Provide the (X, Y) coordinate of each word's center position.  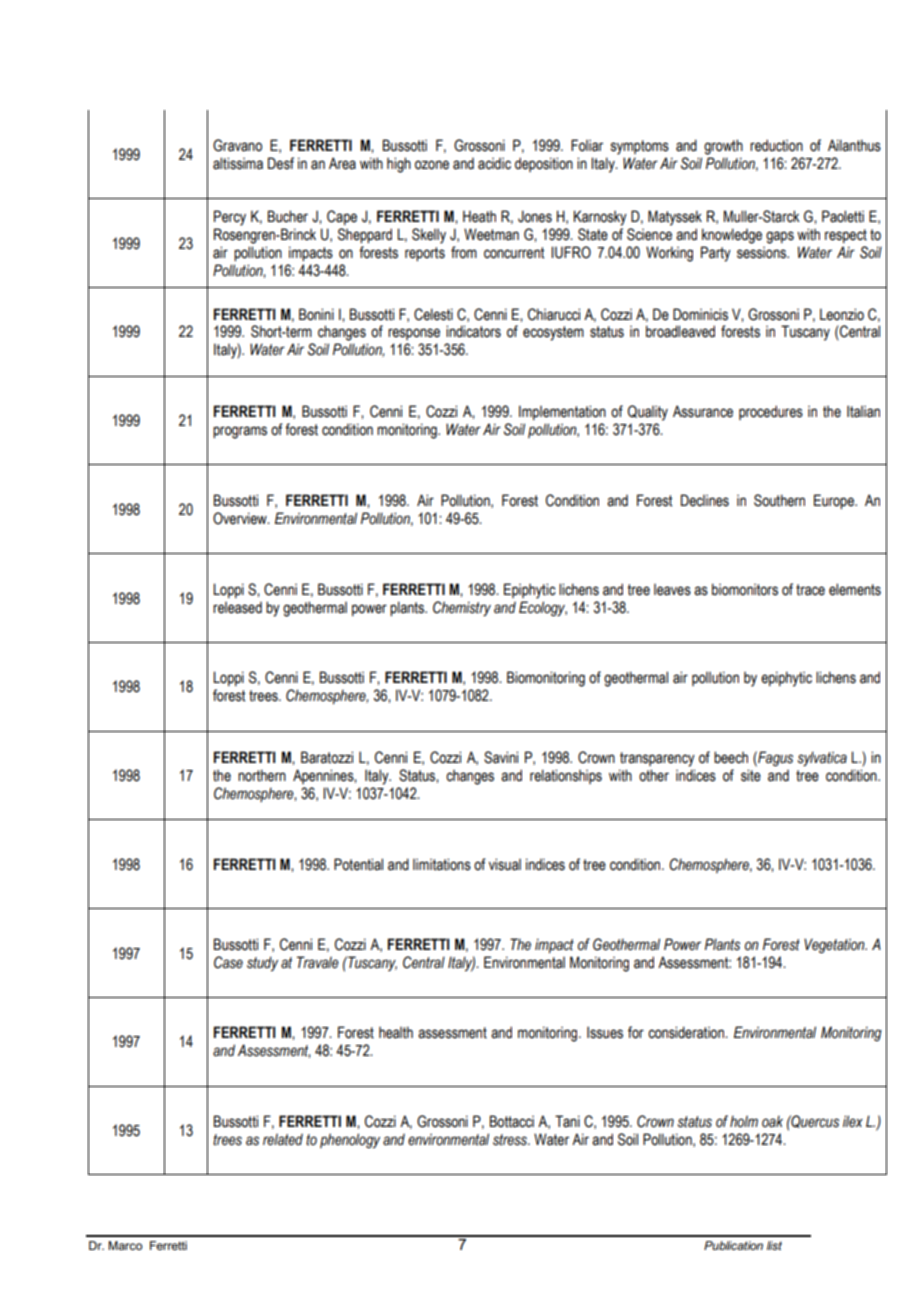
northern (262, 775)
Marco (125, 1245)
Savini (501, 757)
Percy (230, 218)
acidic (494, 164)
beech (731, 757)
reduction (776, 145)
